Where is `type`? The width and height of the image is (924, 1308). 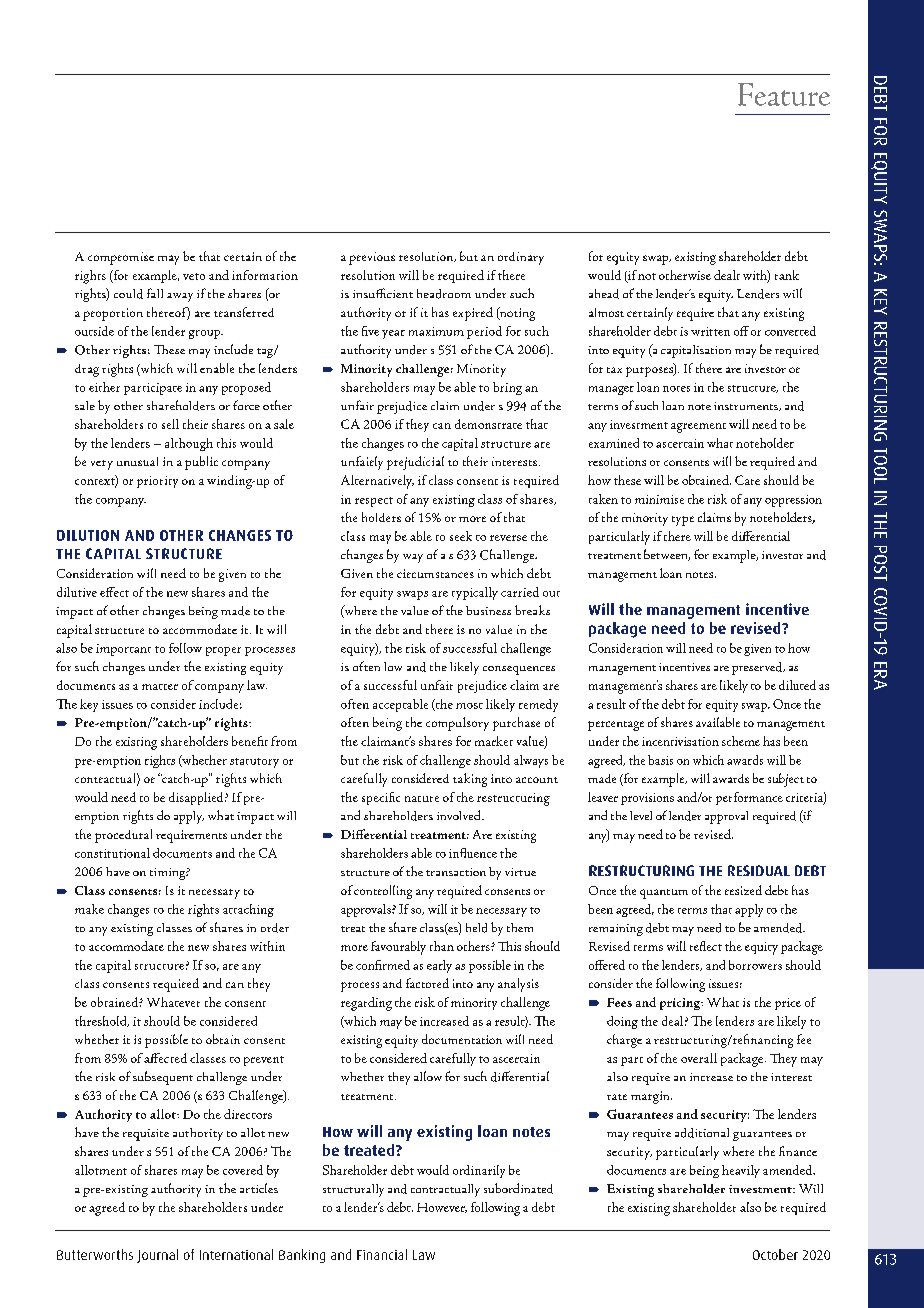 type is located at coordinates (683, 521).
